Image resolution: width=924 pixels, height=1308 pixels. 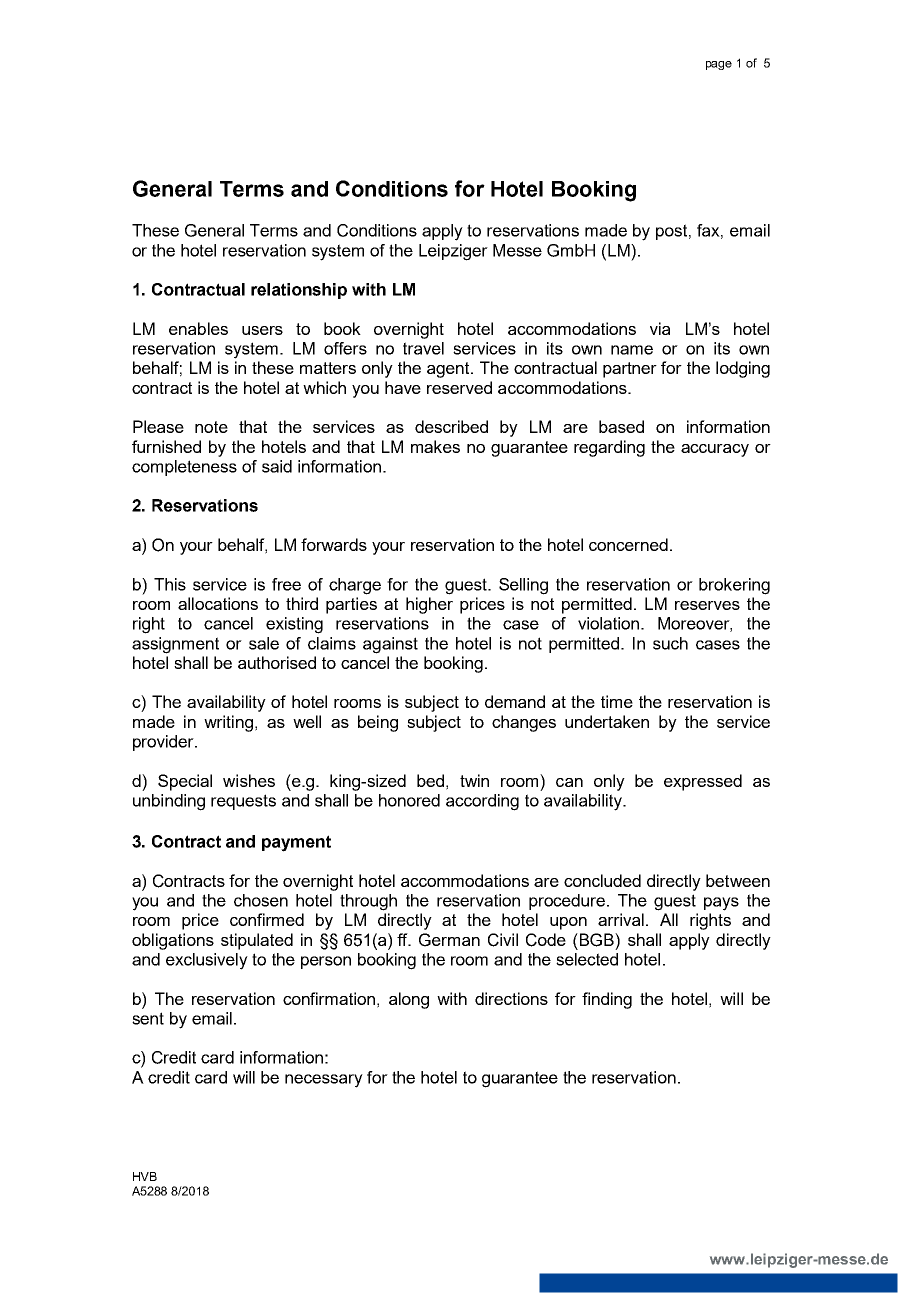 What do you see at coordinates (607, 1000) in the document?
I see `finding` at bounding box center [607, 1000].
